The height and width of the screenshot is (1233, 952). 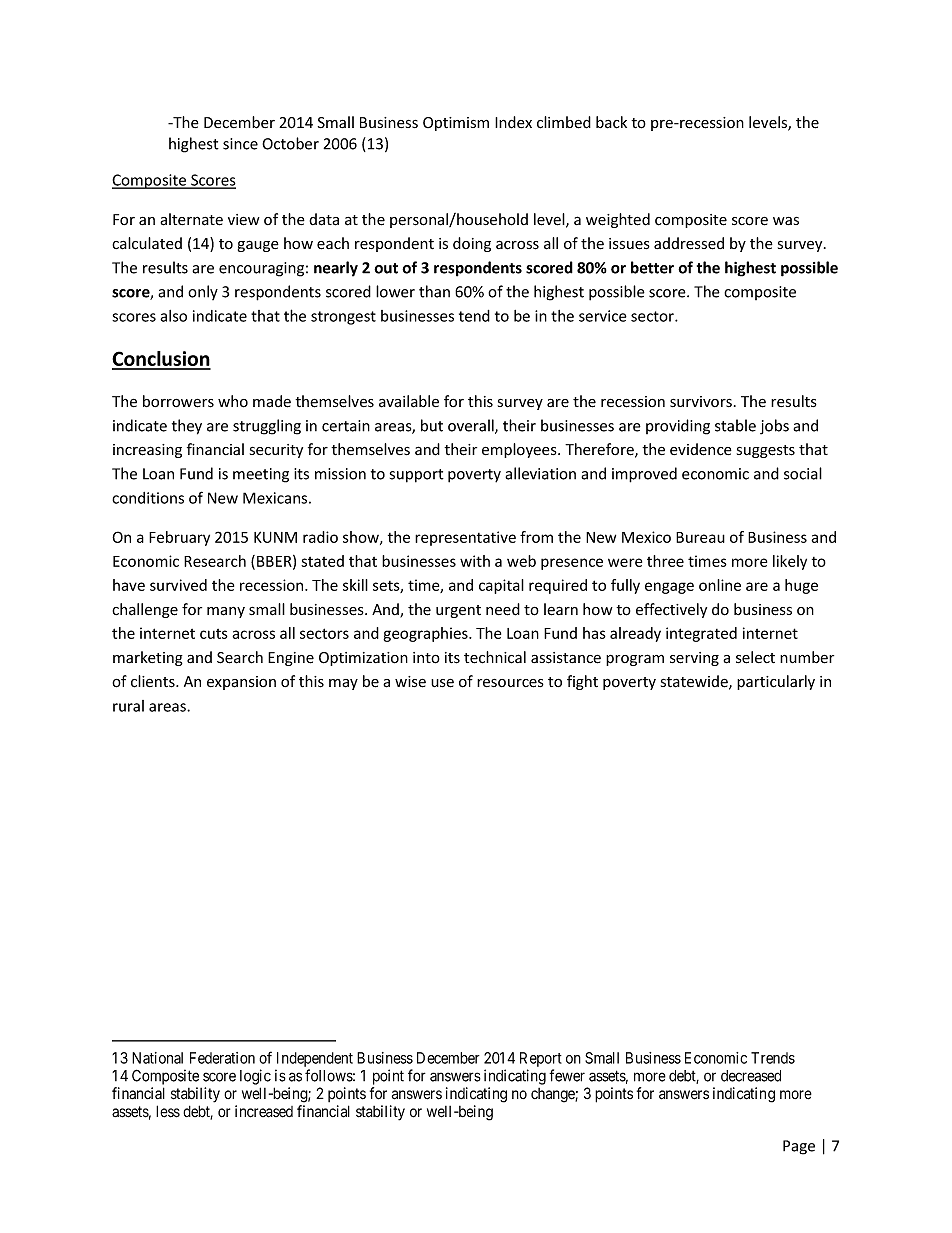 What do you see at coordinates (786, 221) in the screenshot?
I see `was` at bounding box center [786, 221].
